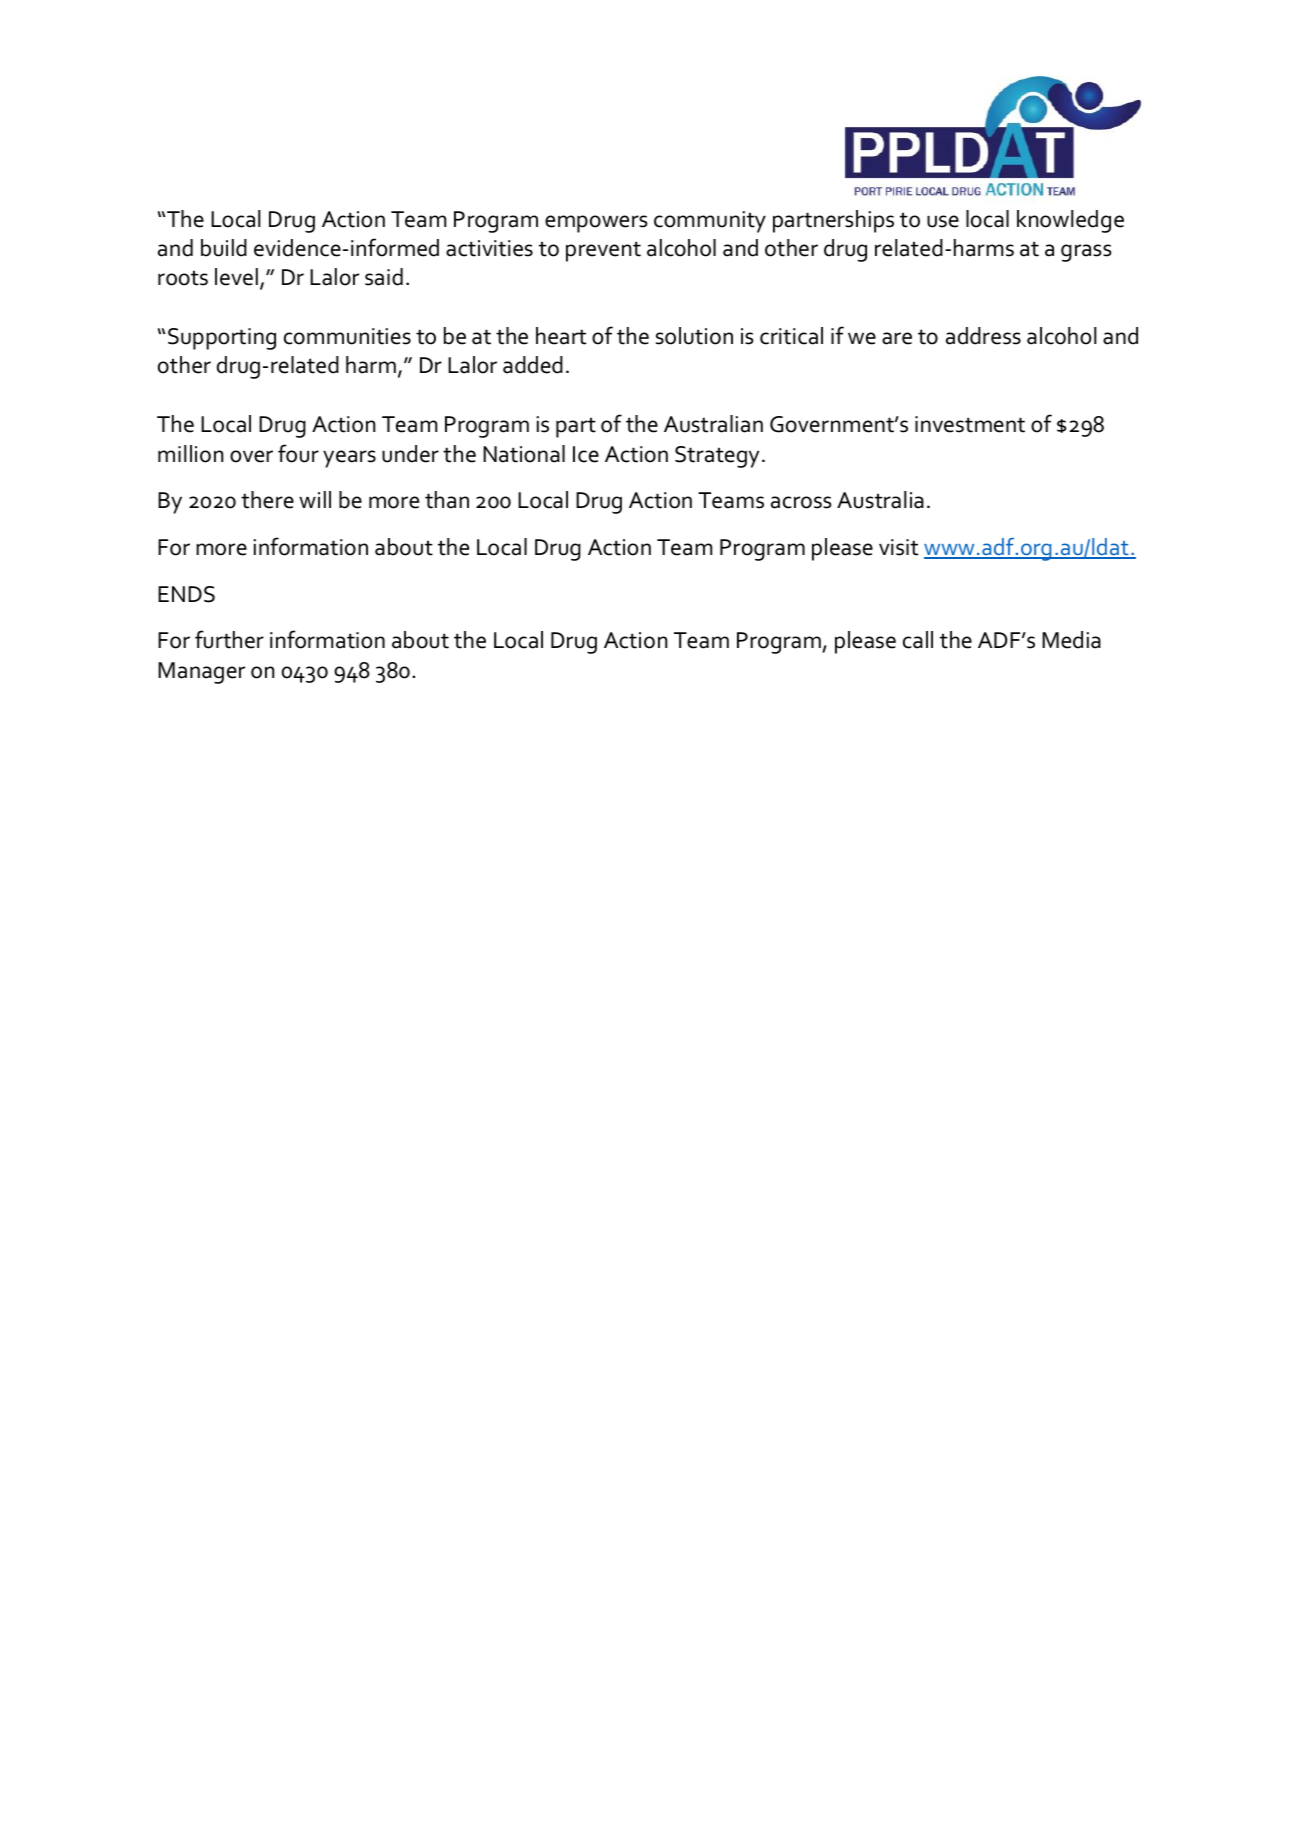 The height and width of the screenshot is (1835, 1297). I want to click on empowers, so click(596, 224).
